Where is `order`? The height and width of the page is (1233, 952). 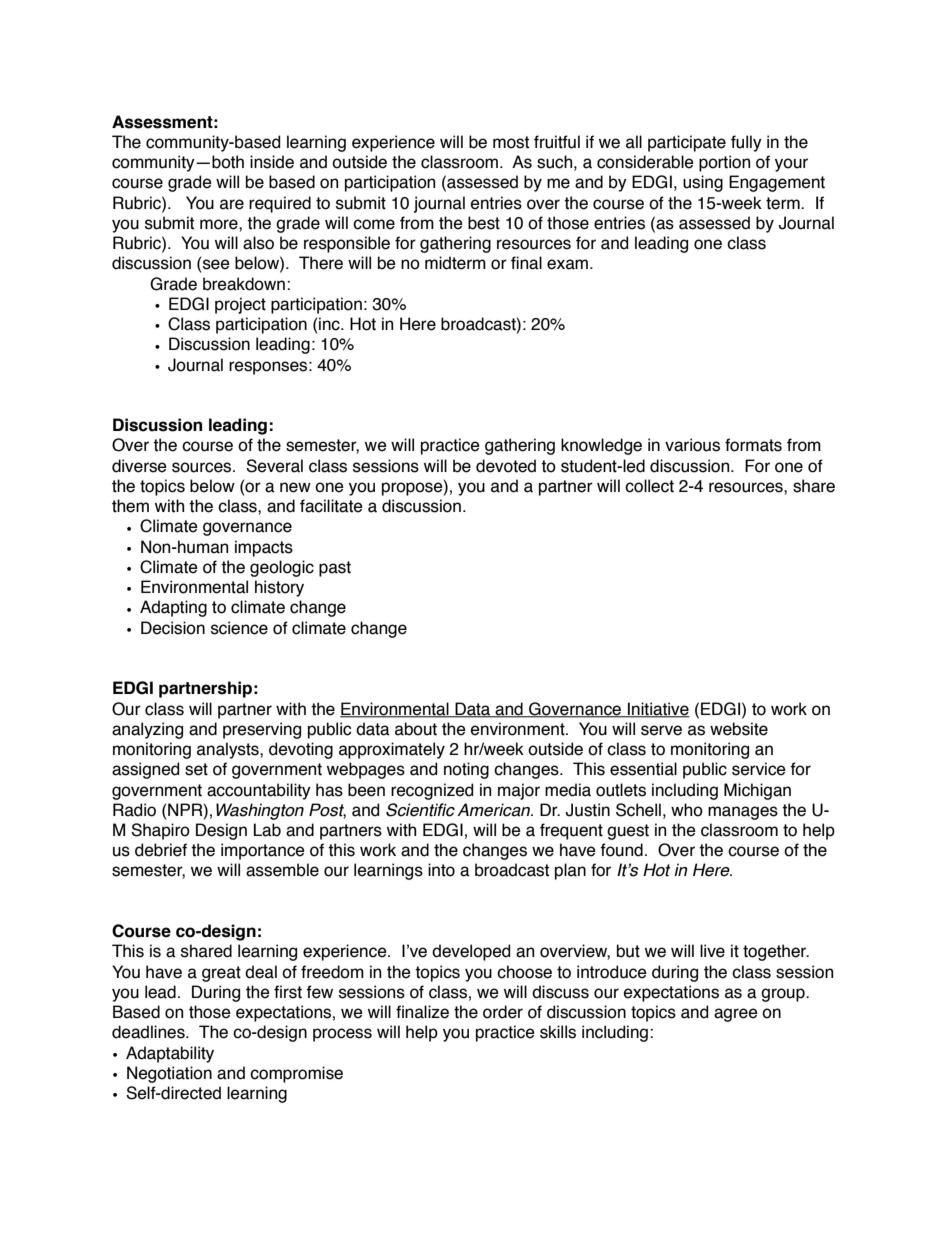
order is located at coordinates (503, 1012).
